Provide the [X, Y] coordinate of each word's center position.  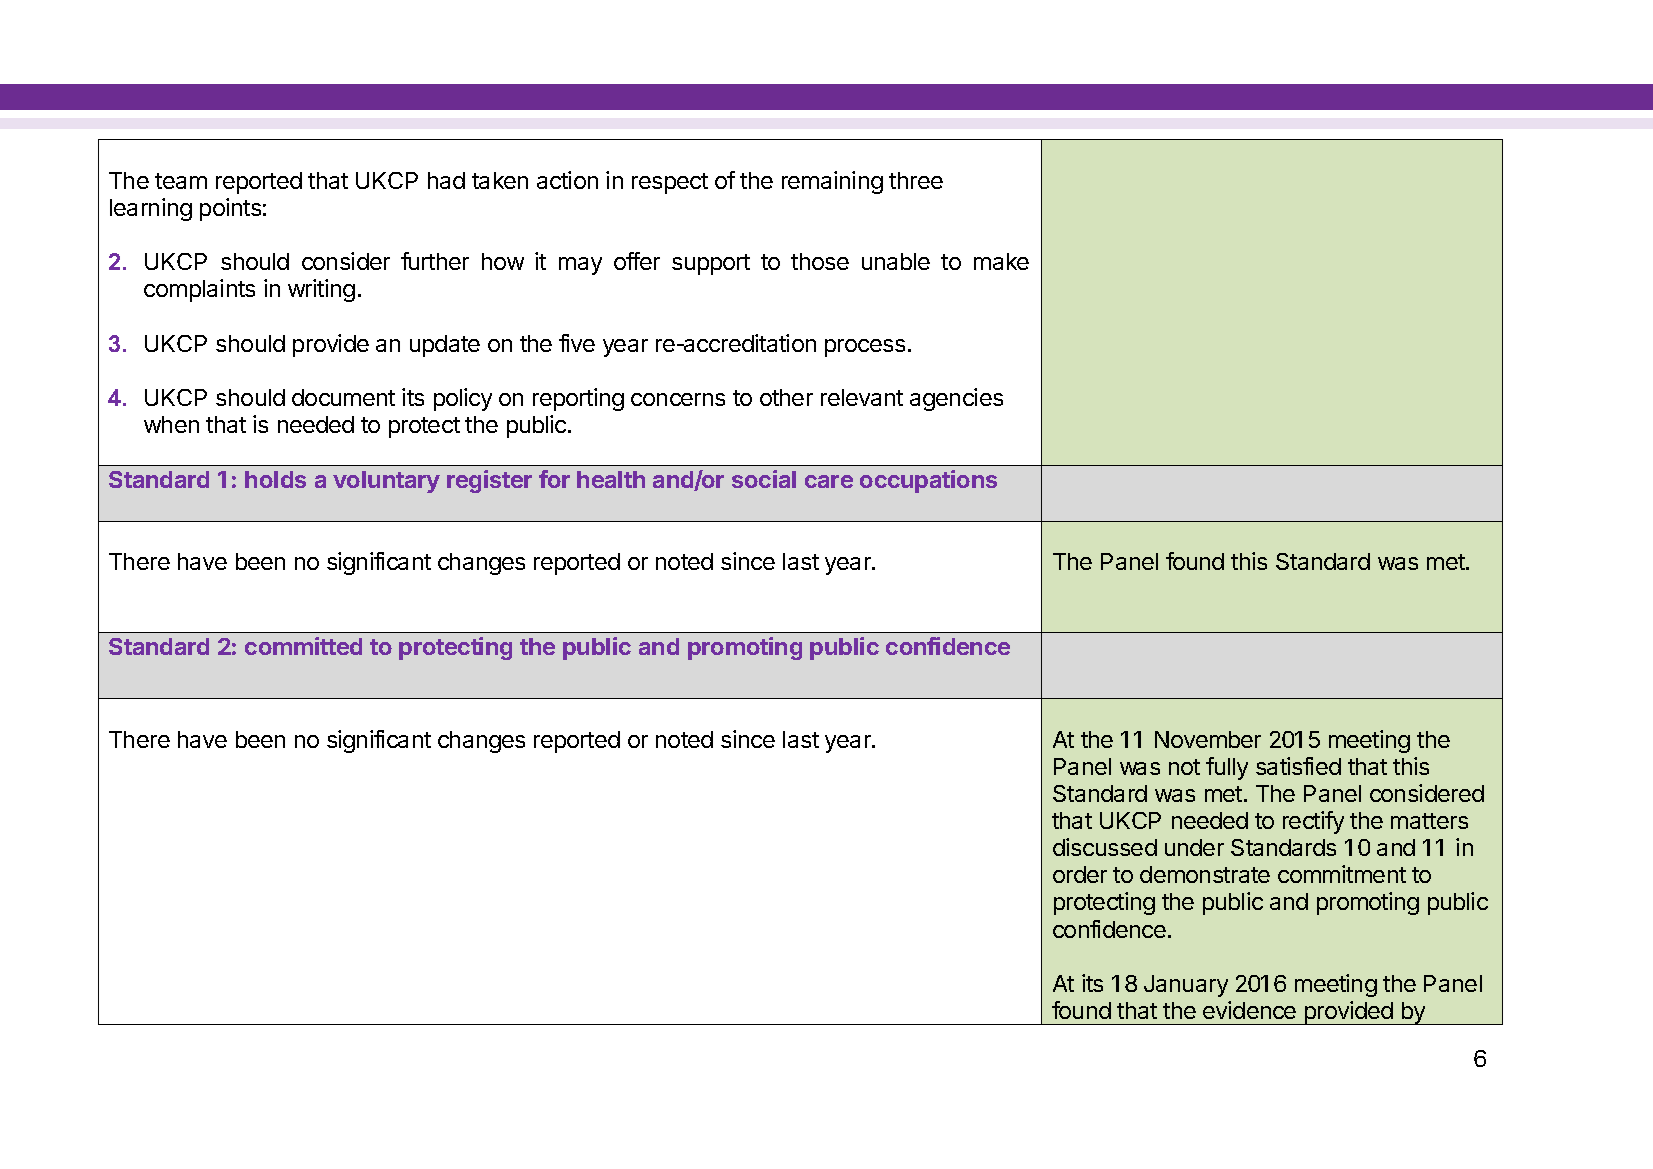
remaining [832, 182]
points [230, 209]
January [1186, 986]
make [1001, 261]
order [1080, 874]
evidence [1249, 1010]
